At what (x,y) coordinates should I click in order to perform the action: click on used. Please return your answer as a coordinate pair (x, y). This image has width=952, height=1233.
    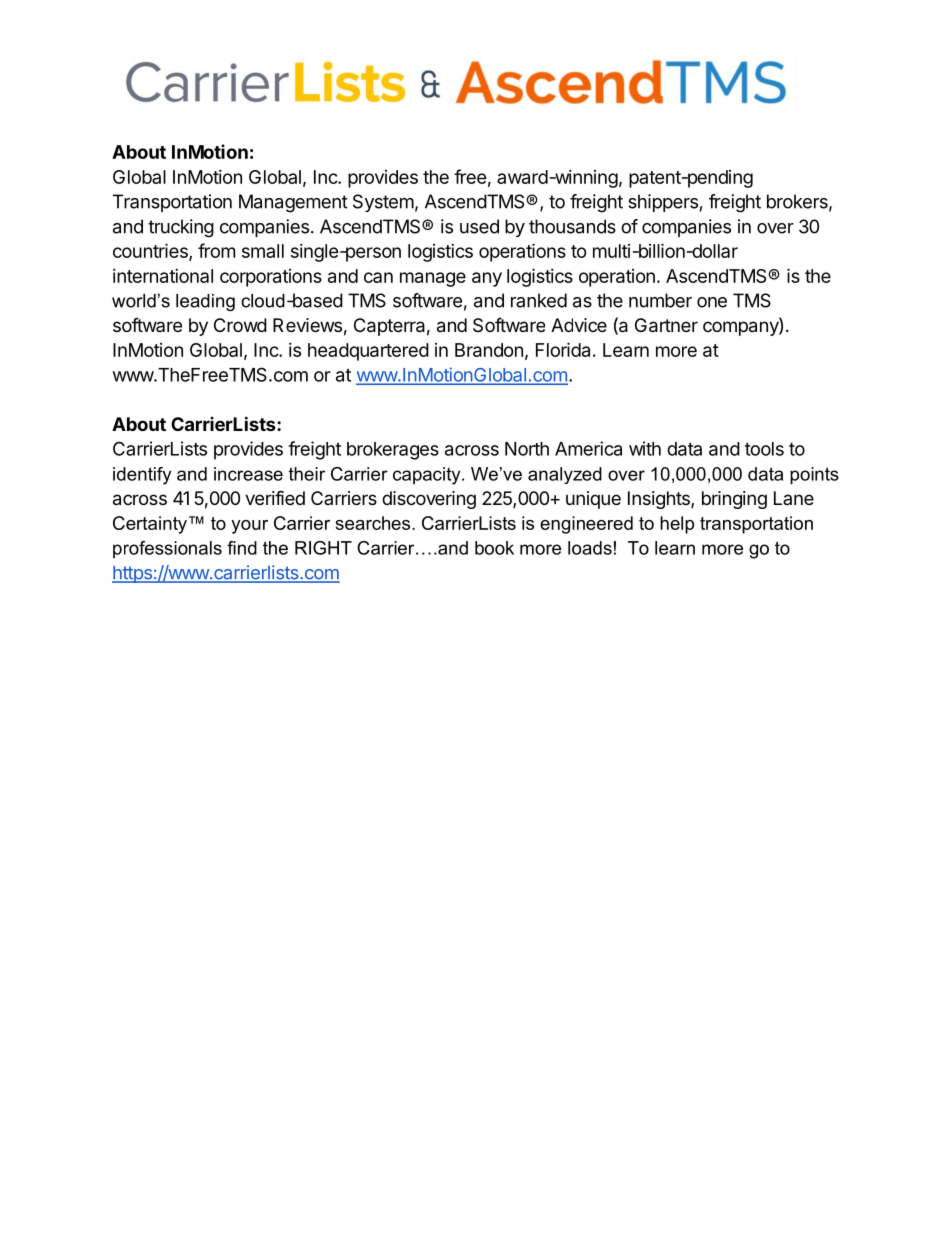
    Looking at the image, I should click on (479, 226).
